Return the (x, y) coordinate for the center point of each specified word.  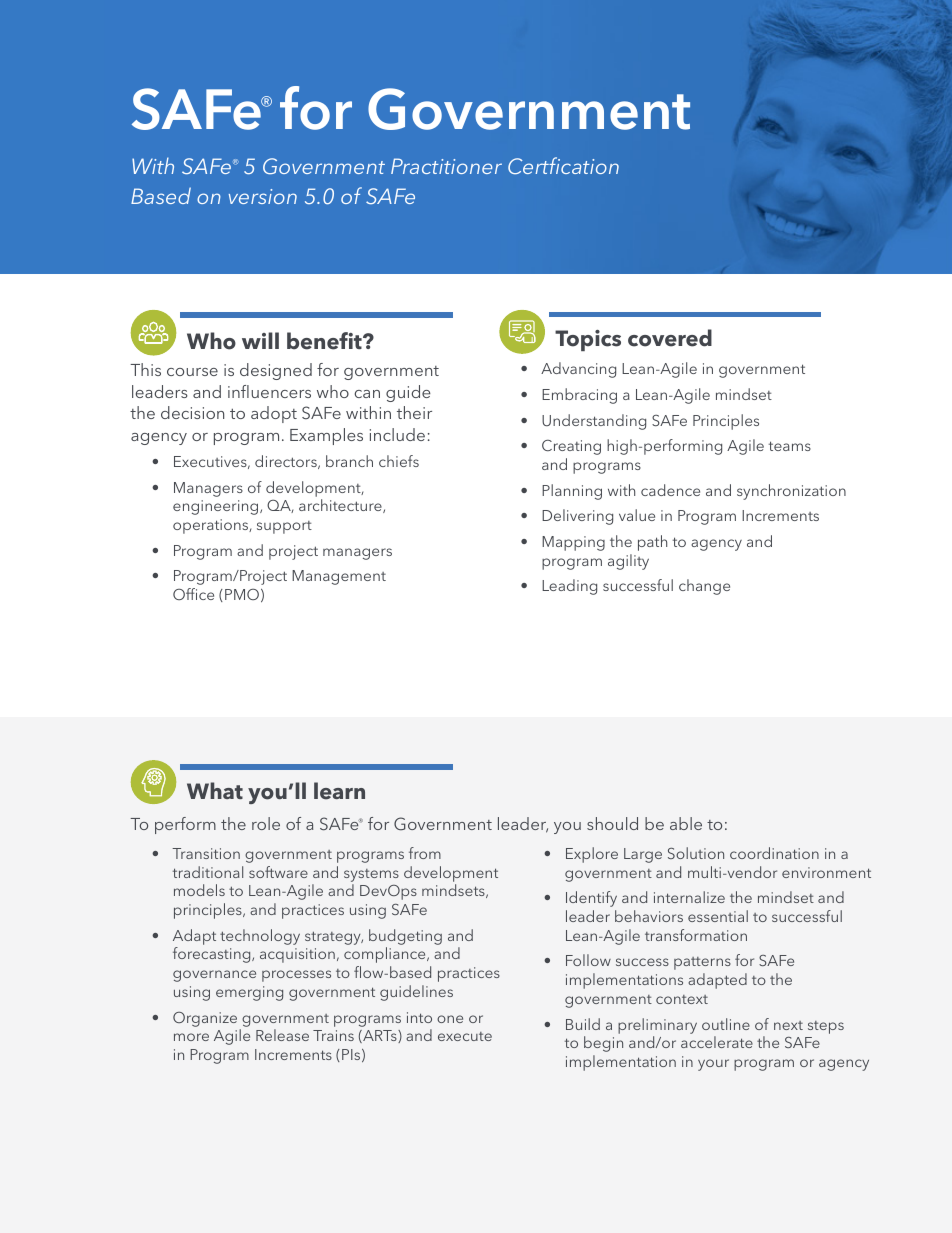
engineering (217, 507)
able (686, 823)
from (425, 853)
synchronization (791, 492)
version (263, 196)
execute (465, 1036)
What (215, 790)
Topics (588, 340)
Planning (572, 492)
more (191, 1037)
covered (670, 338)
